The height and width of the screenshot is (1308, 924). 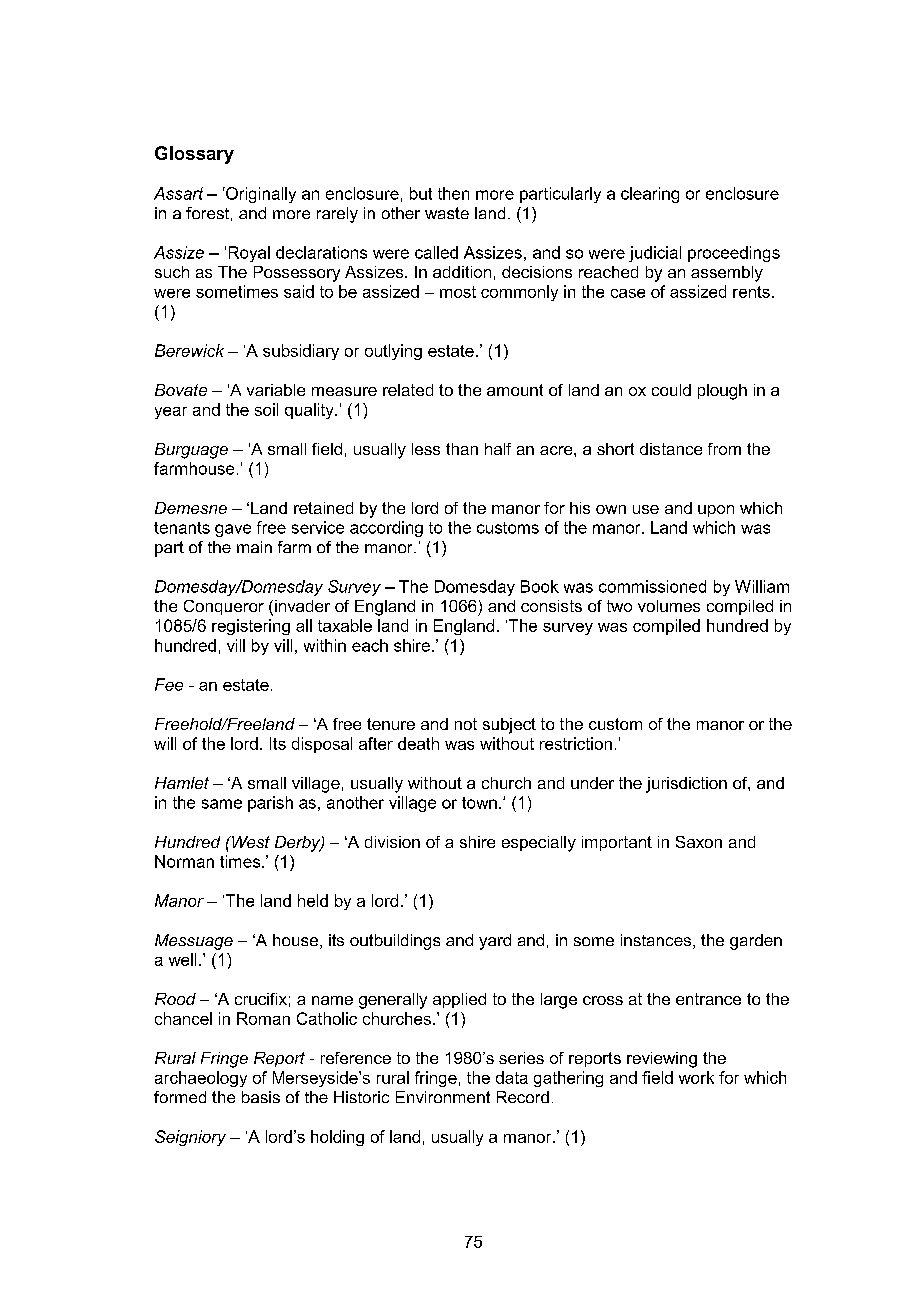 What do you see at coordinates (222, 804) in the screenshot?
I see `same` at bounding box center [222, 804].
